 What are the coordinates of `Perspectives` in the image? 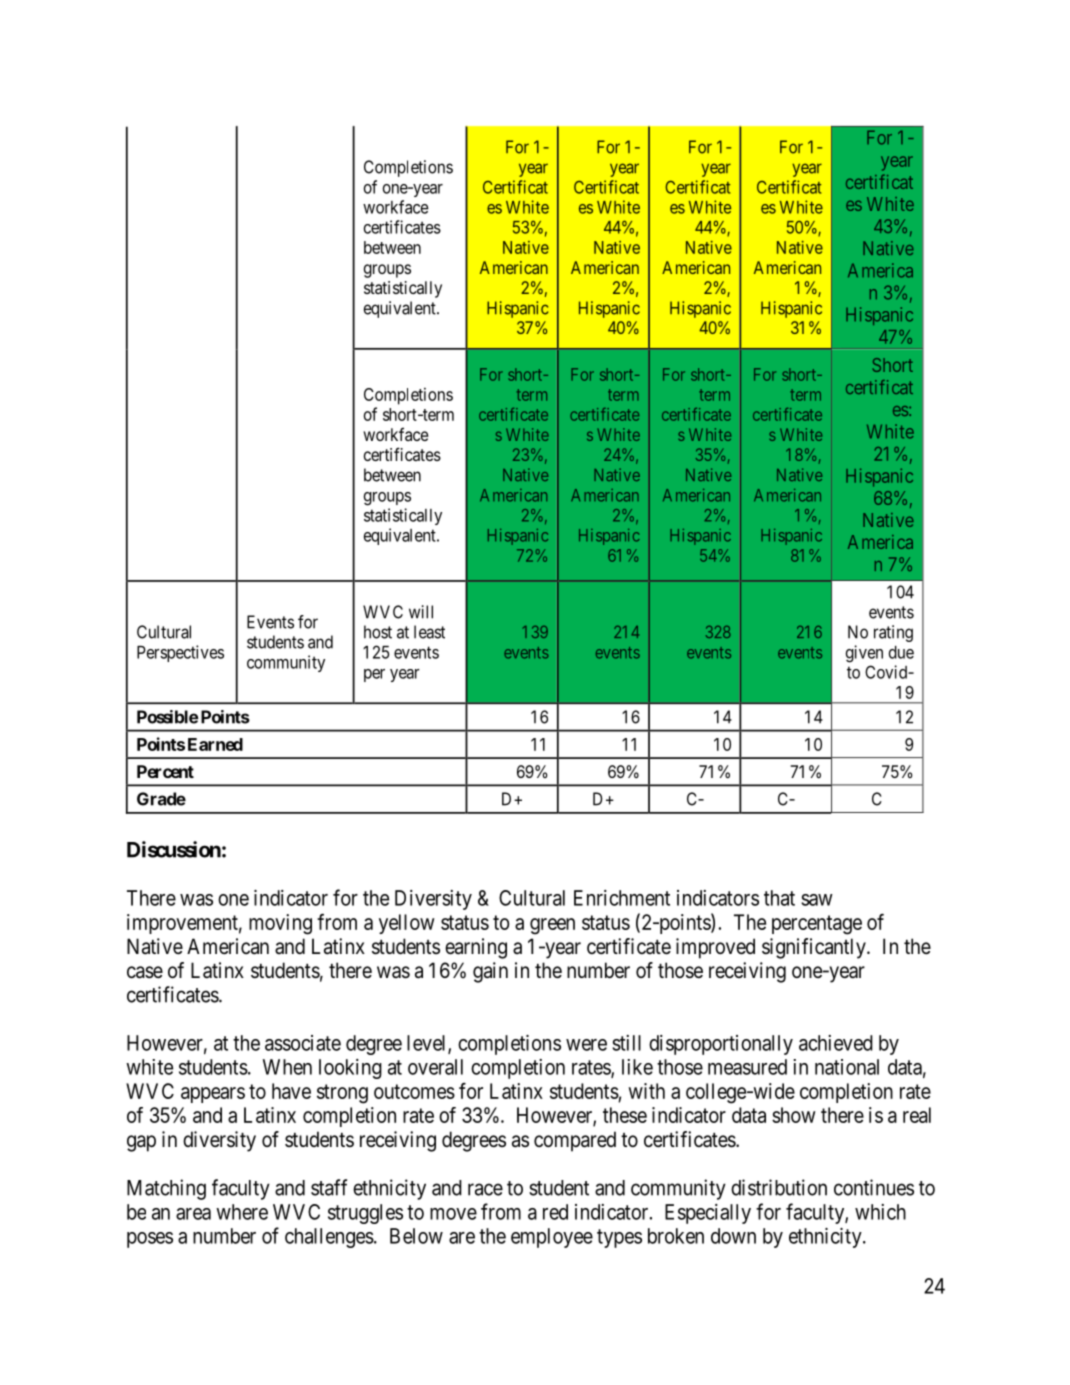 It's located at (180, 653).
